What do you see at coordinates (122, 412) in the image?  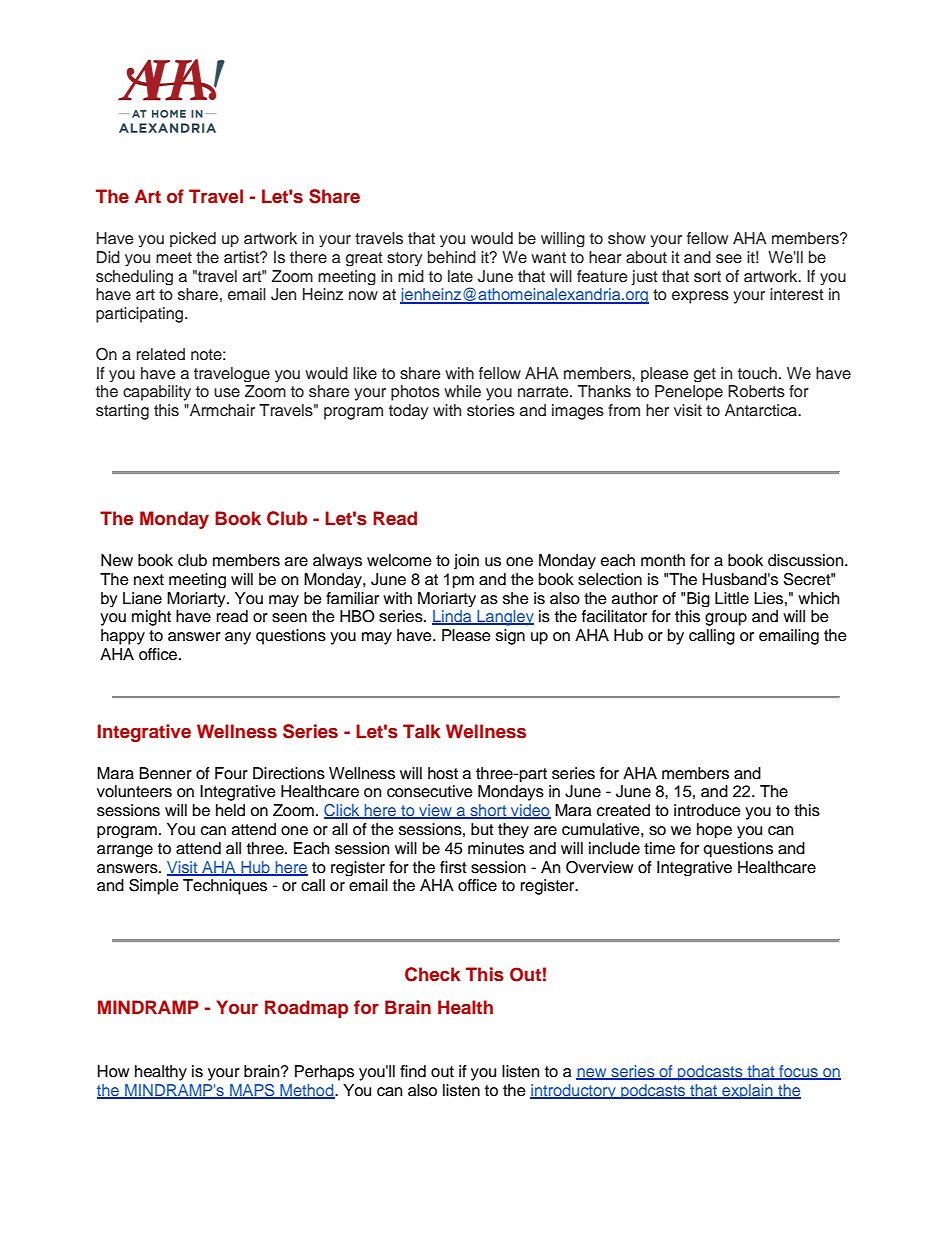 I see `starting` at bounding box center [122, 412].
